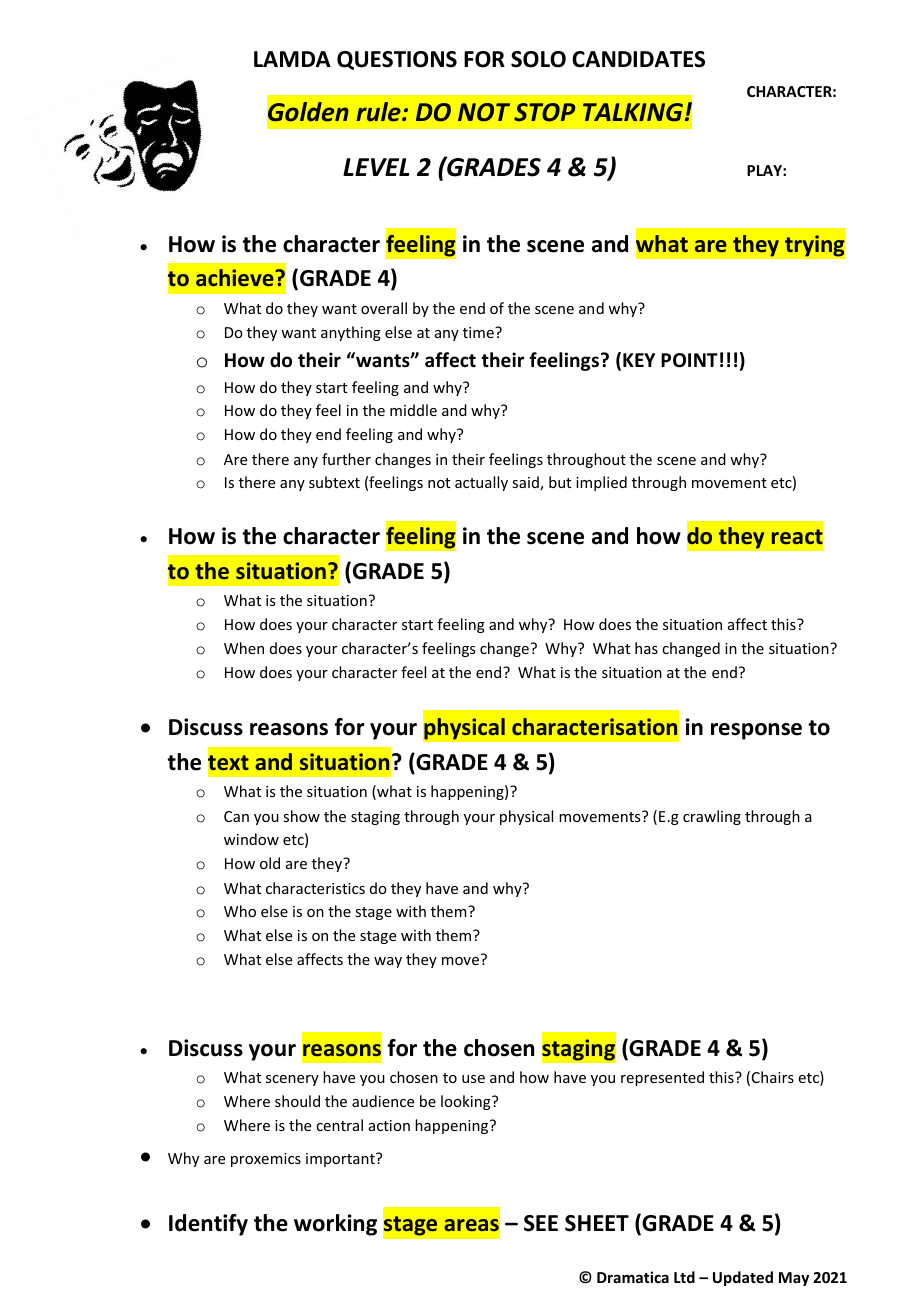  Describe the element at coordinates (346, 459) in the image. I see `further` at that location.
